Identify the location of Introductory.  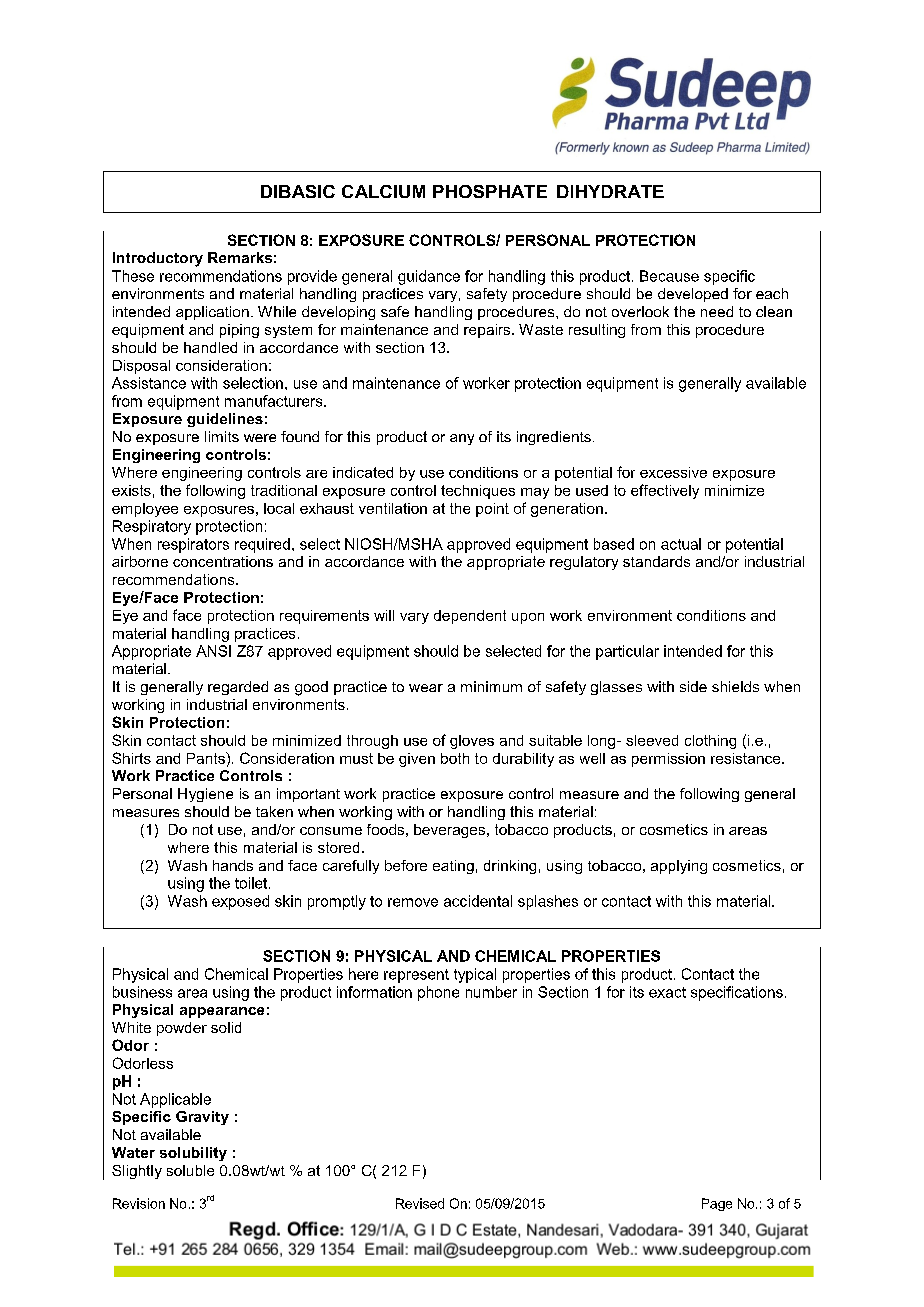
(158, 259).
